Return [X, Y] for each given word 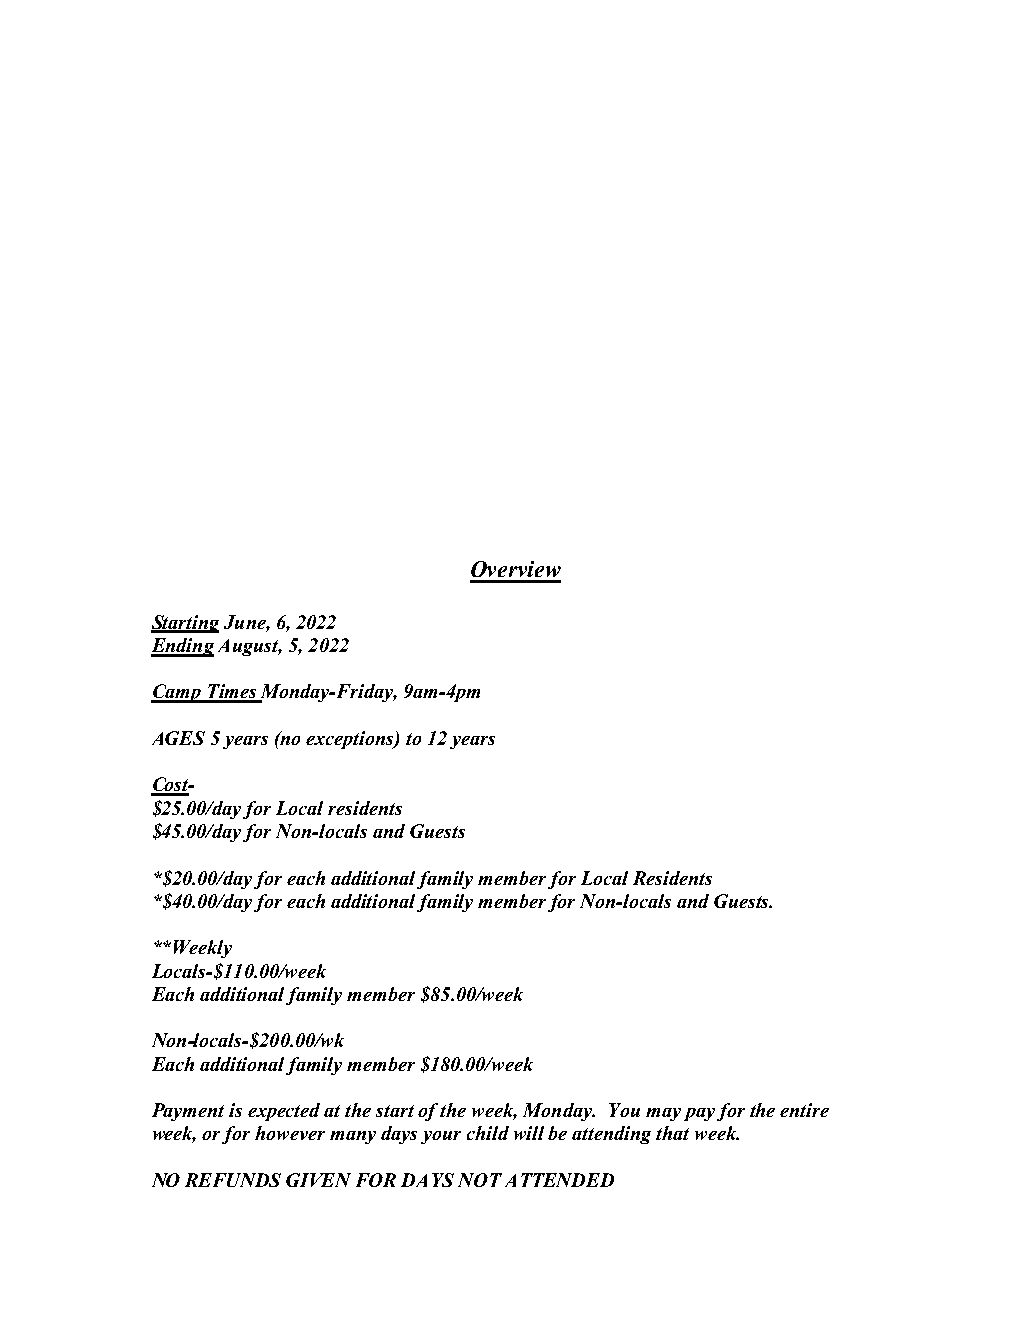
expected [284, 1112]
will [529, 1133]
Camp [177, 693]
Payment [188, 1112]
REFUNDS [233, 1180]
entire [804, 1110]
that [672, 1133]
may [663, 1114]
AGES [178, 738]
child [488, 1133]
